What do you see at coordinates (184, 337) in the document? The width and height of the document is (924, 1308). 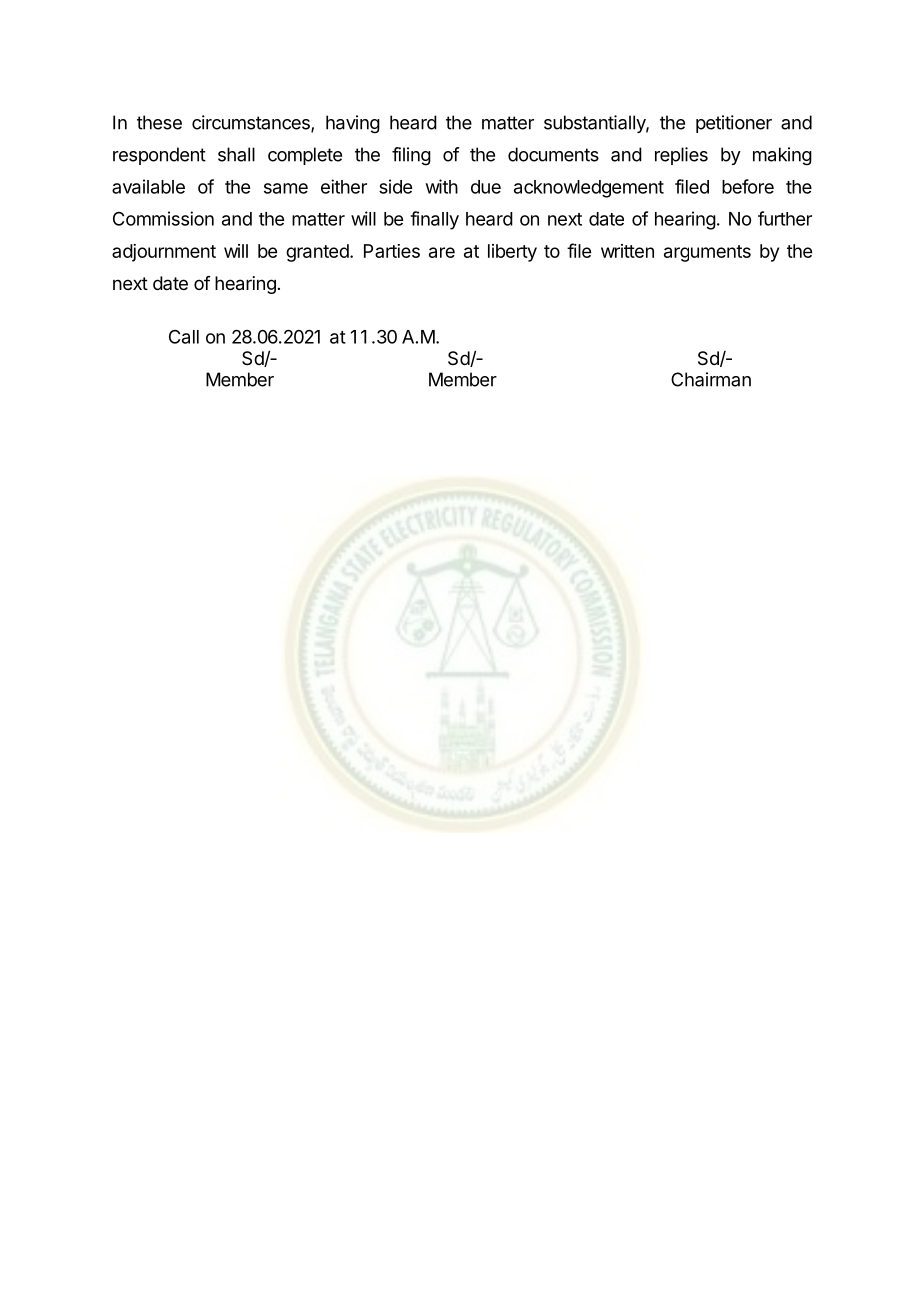 I see `Call` at bounding box center [184, 337].
